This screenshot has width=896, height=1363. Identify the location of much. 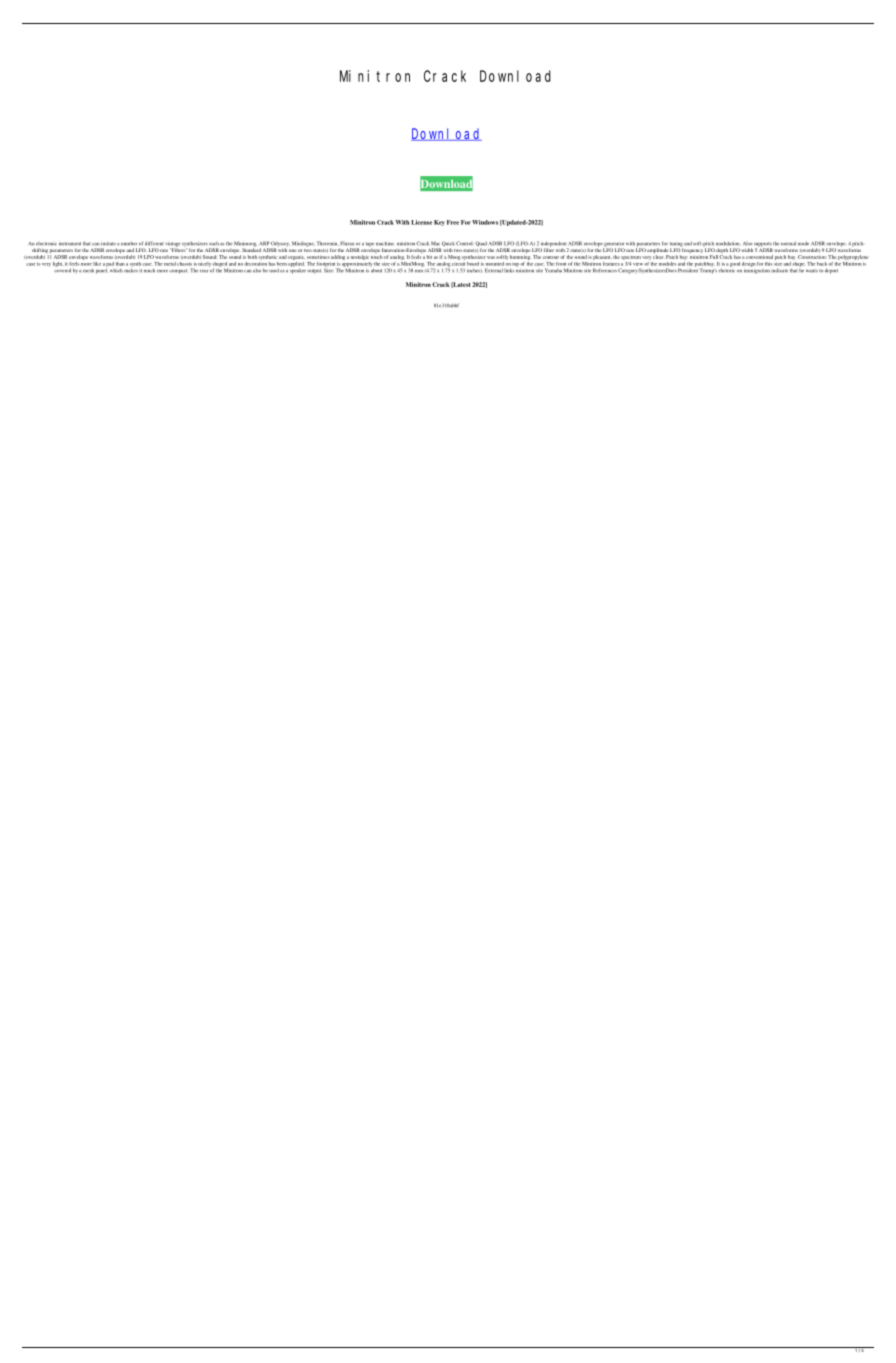
(149, 270).
